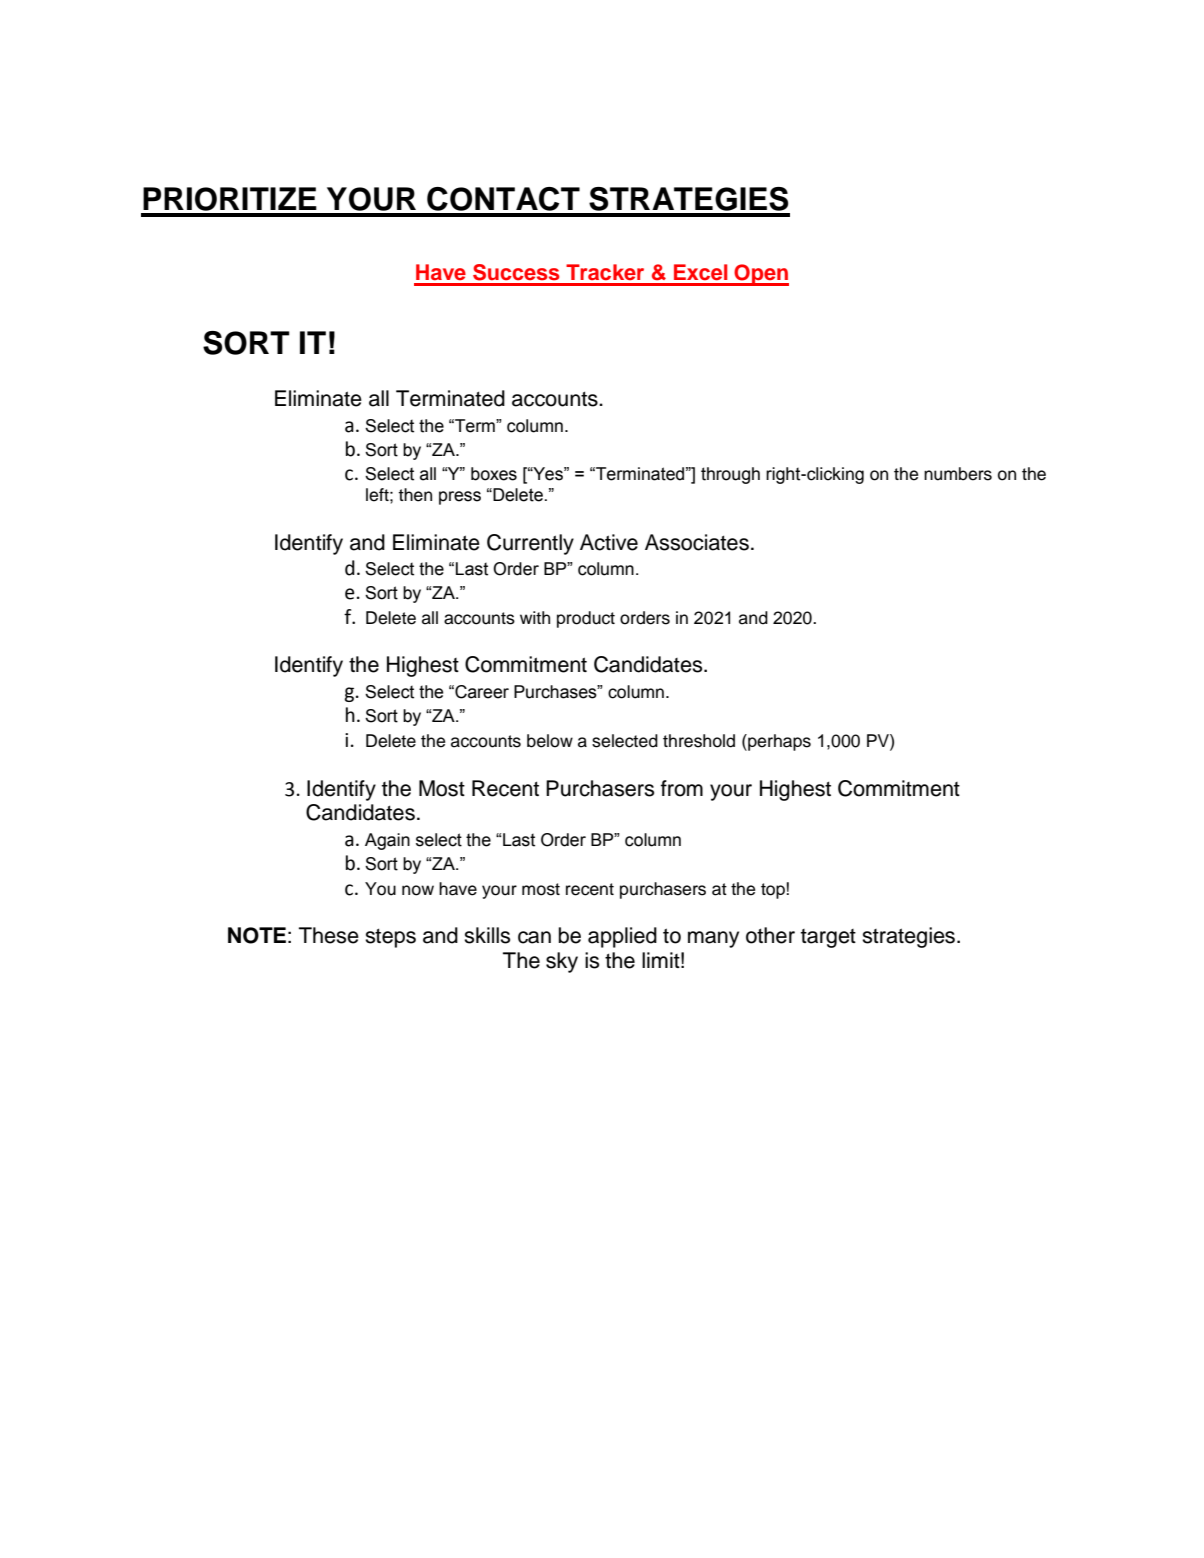 This document has height=1558, width=1204. What do you see at coordinates (760, 275) in the document?
I see `Open` at bounding box center [760, 275].
